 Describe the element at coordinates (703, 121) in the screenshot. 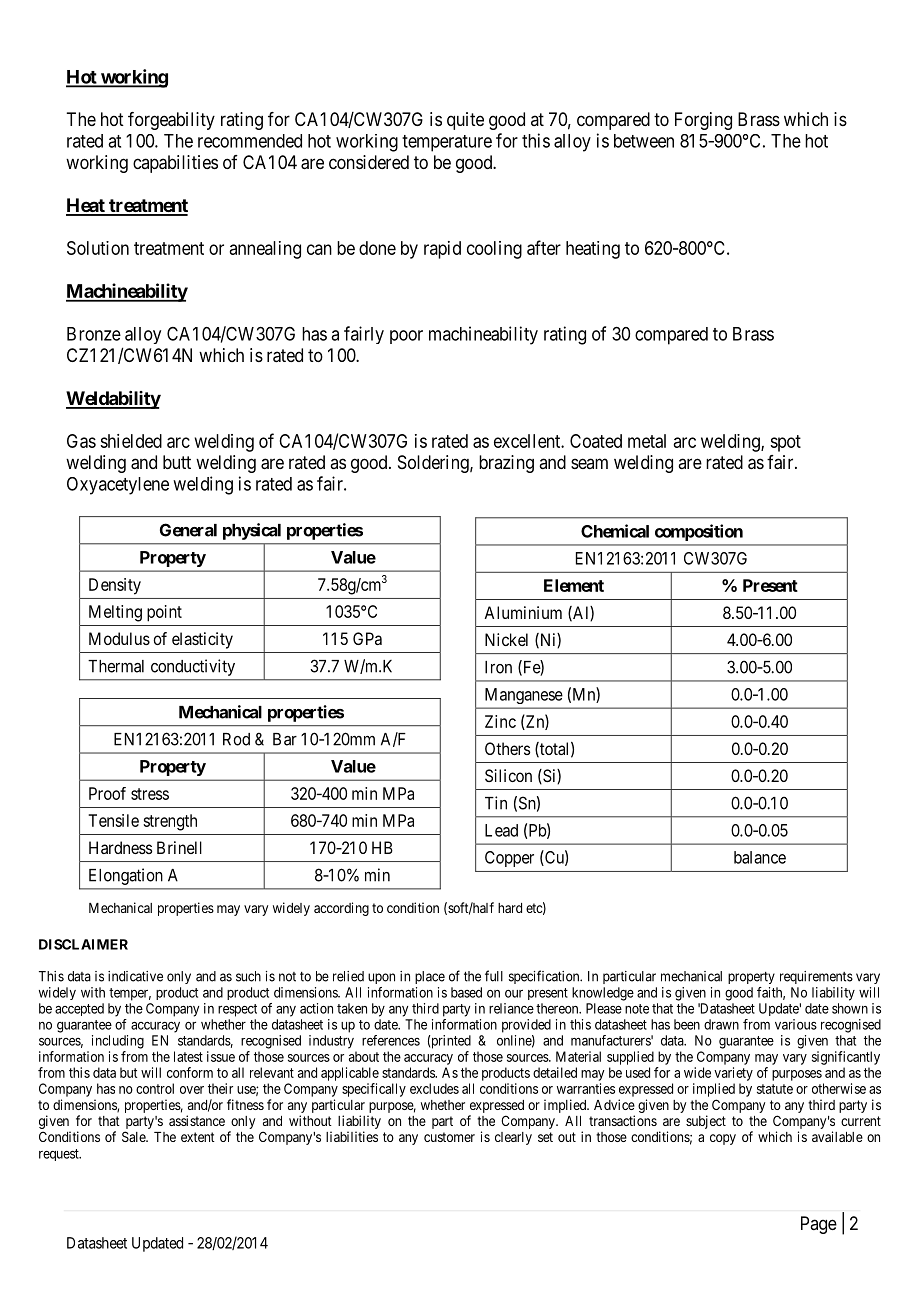

I see `Forging` at that location.
